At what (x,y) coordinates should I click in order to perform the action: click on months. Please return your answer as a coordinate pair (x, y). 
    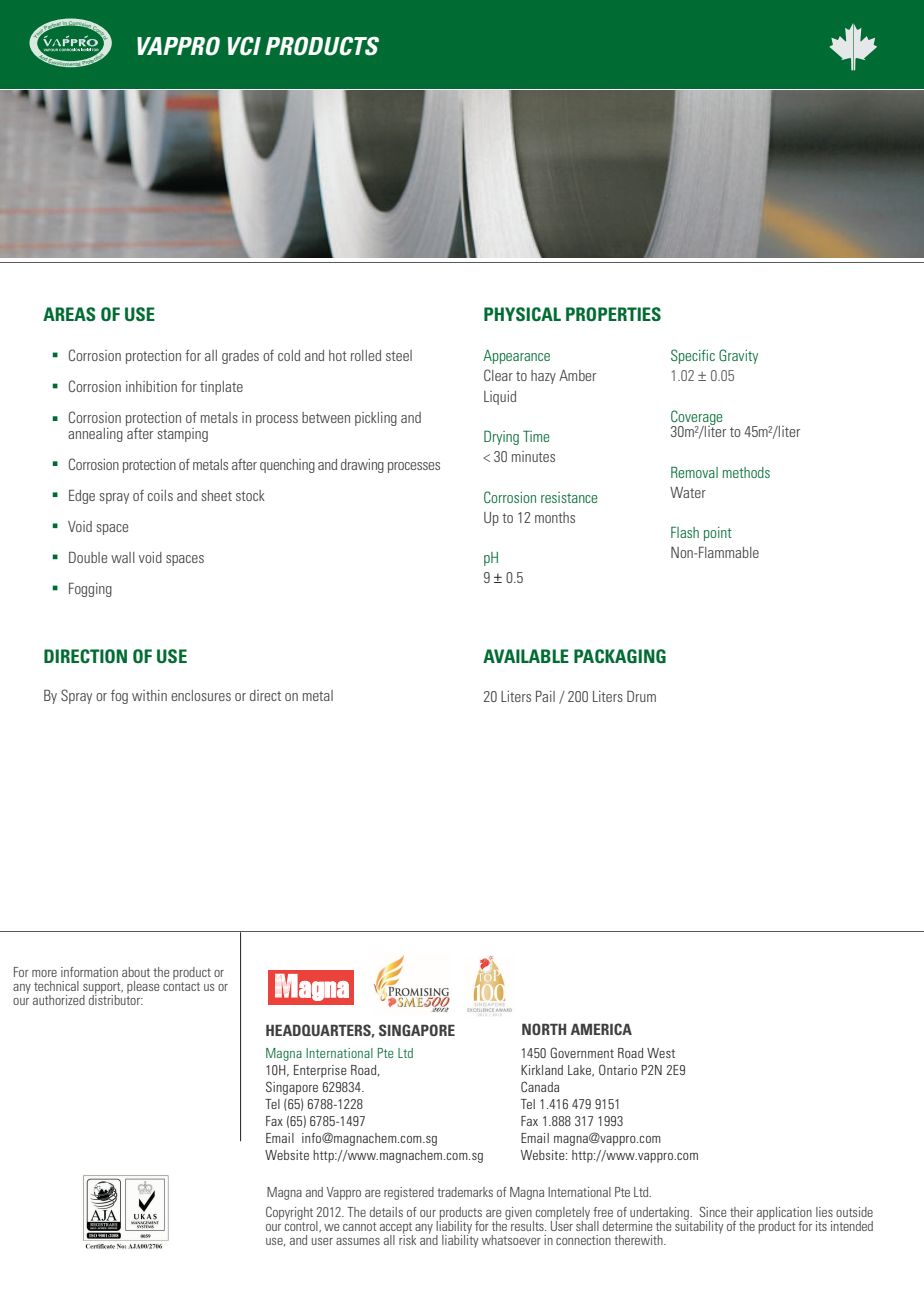
    Looking at the image, I should click on (555, 517).
